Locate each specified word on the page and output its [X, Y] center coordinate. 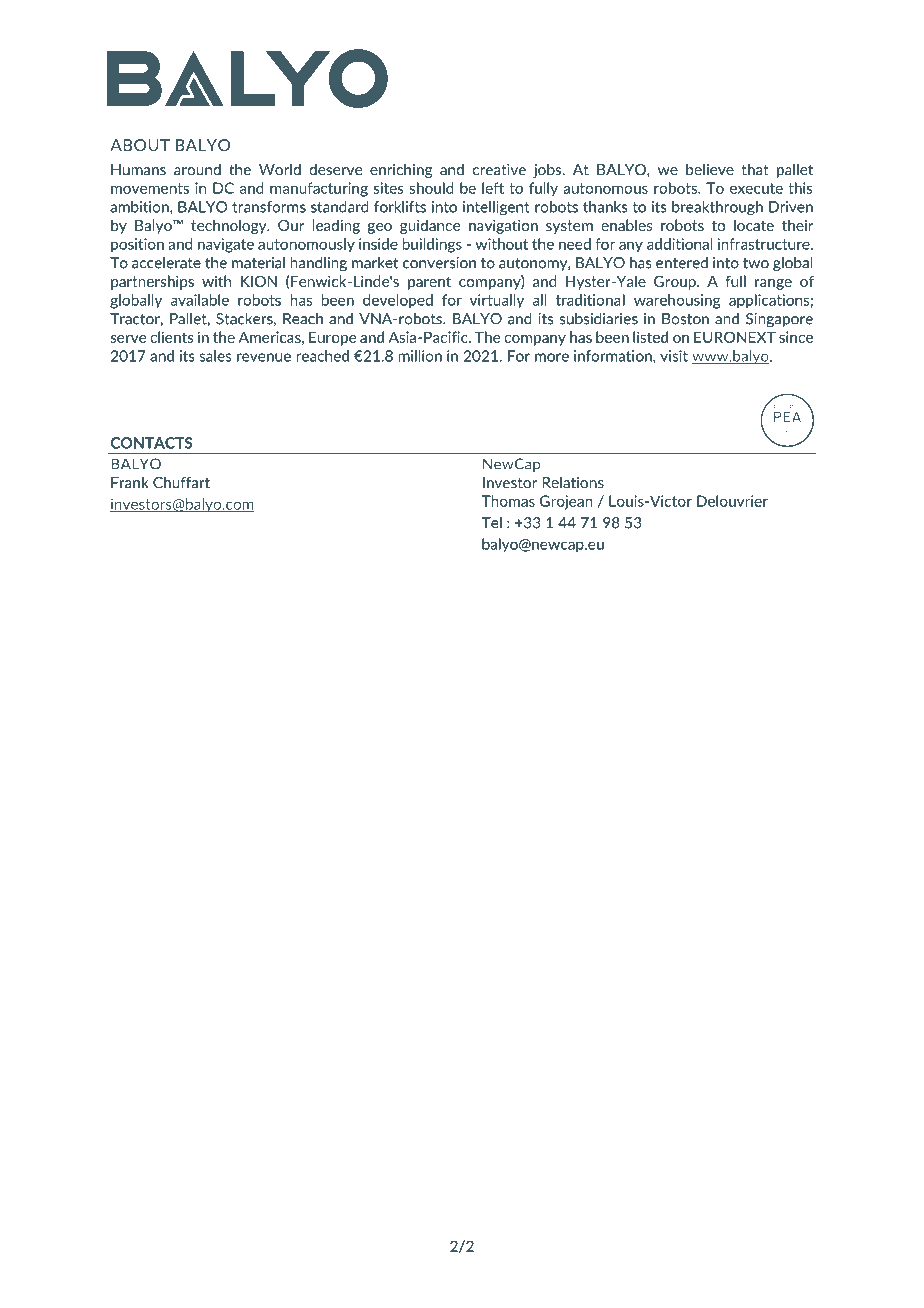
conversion [439, 263]
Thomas [508, 501]
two [756, 263]
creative [499, 170]
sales [215, 356]
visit [674, 356]
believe [710, 169]
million [420, 356]
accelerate [166, 263]
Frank [129, 482]
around [197, 169]
